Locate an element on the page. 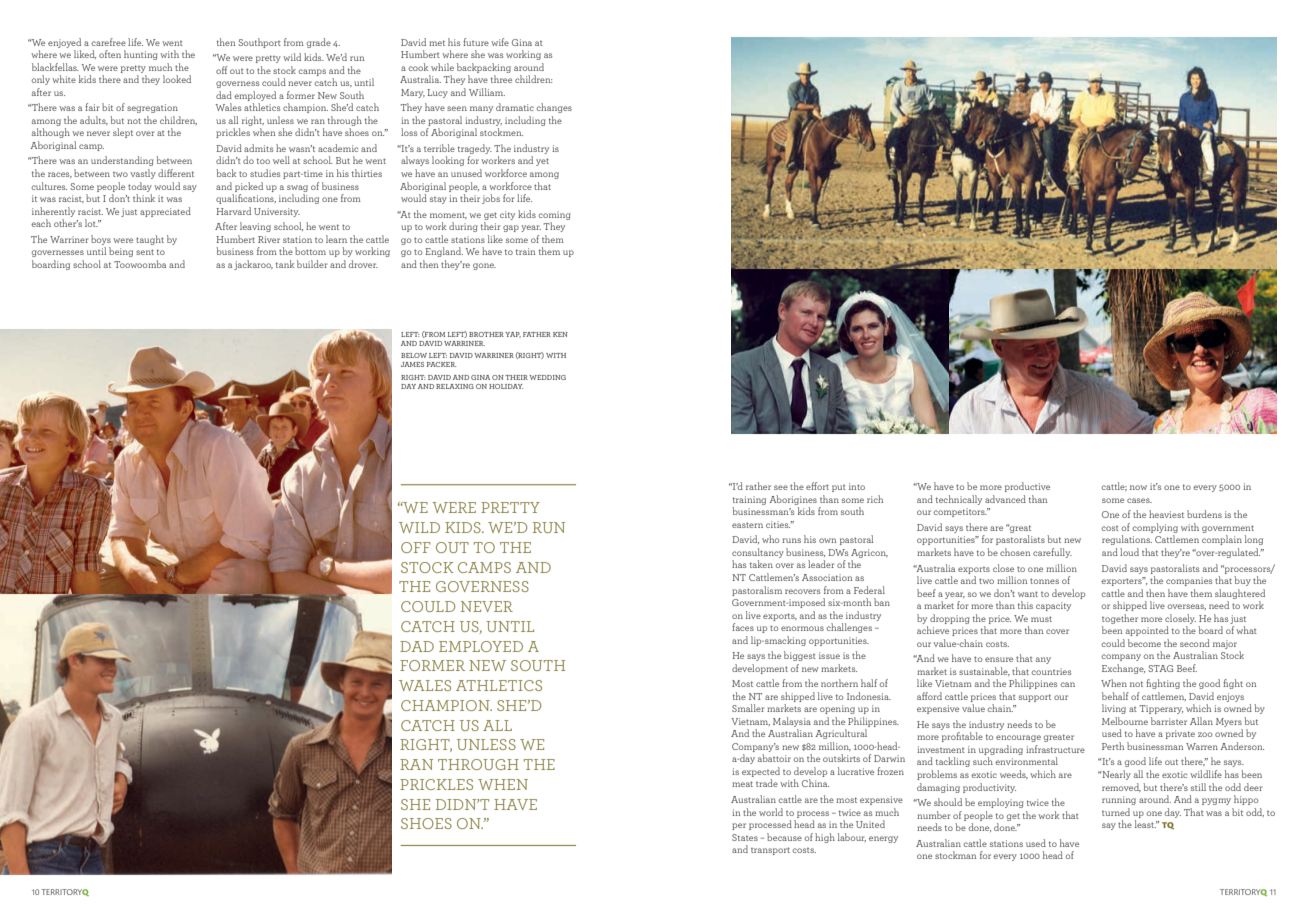  three is located at coordinates (501, 79).
